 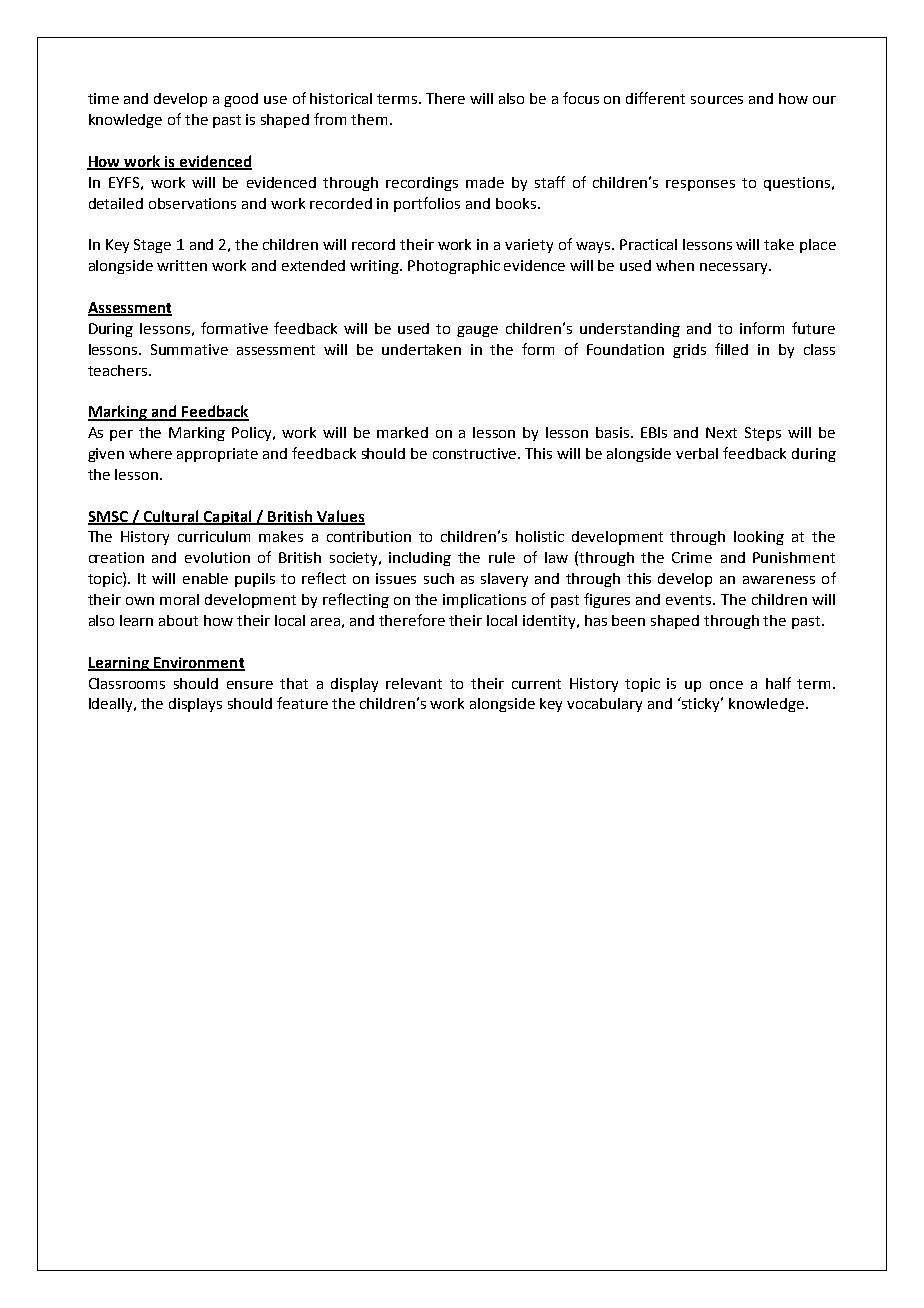 What do you see at coordinates (721, 432) in the screenshot?
I see `Next` at bounding box center [721, 432].
